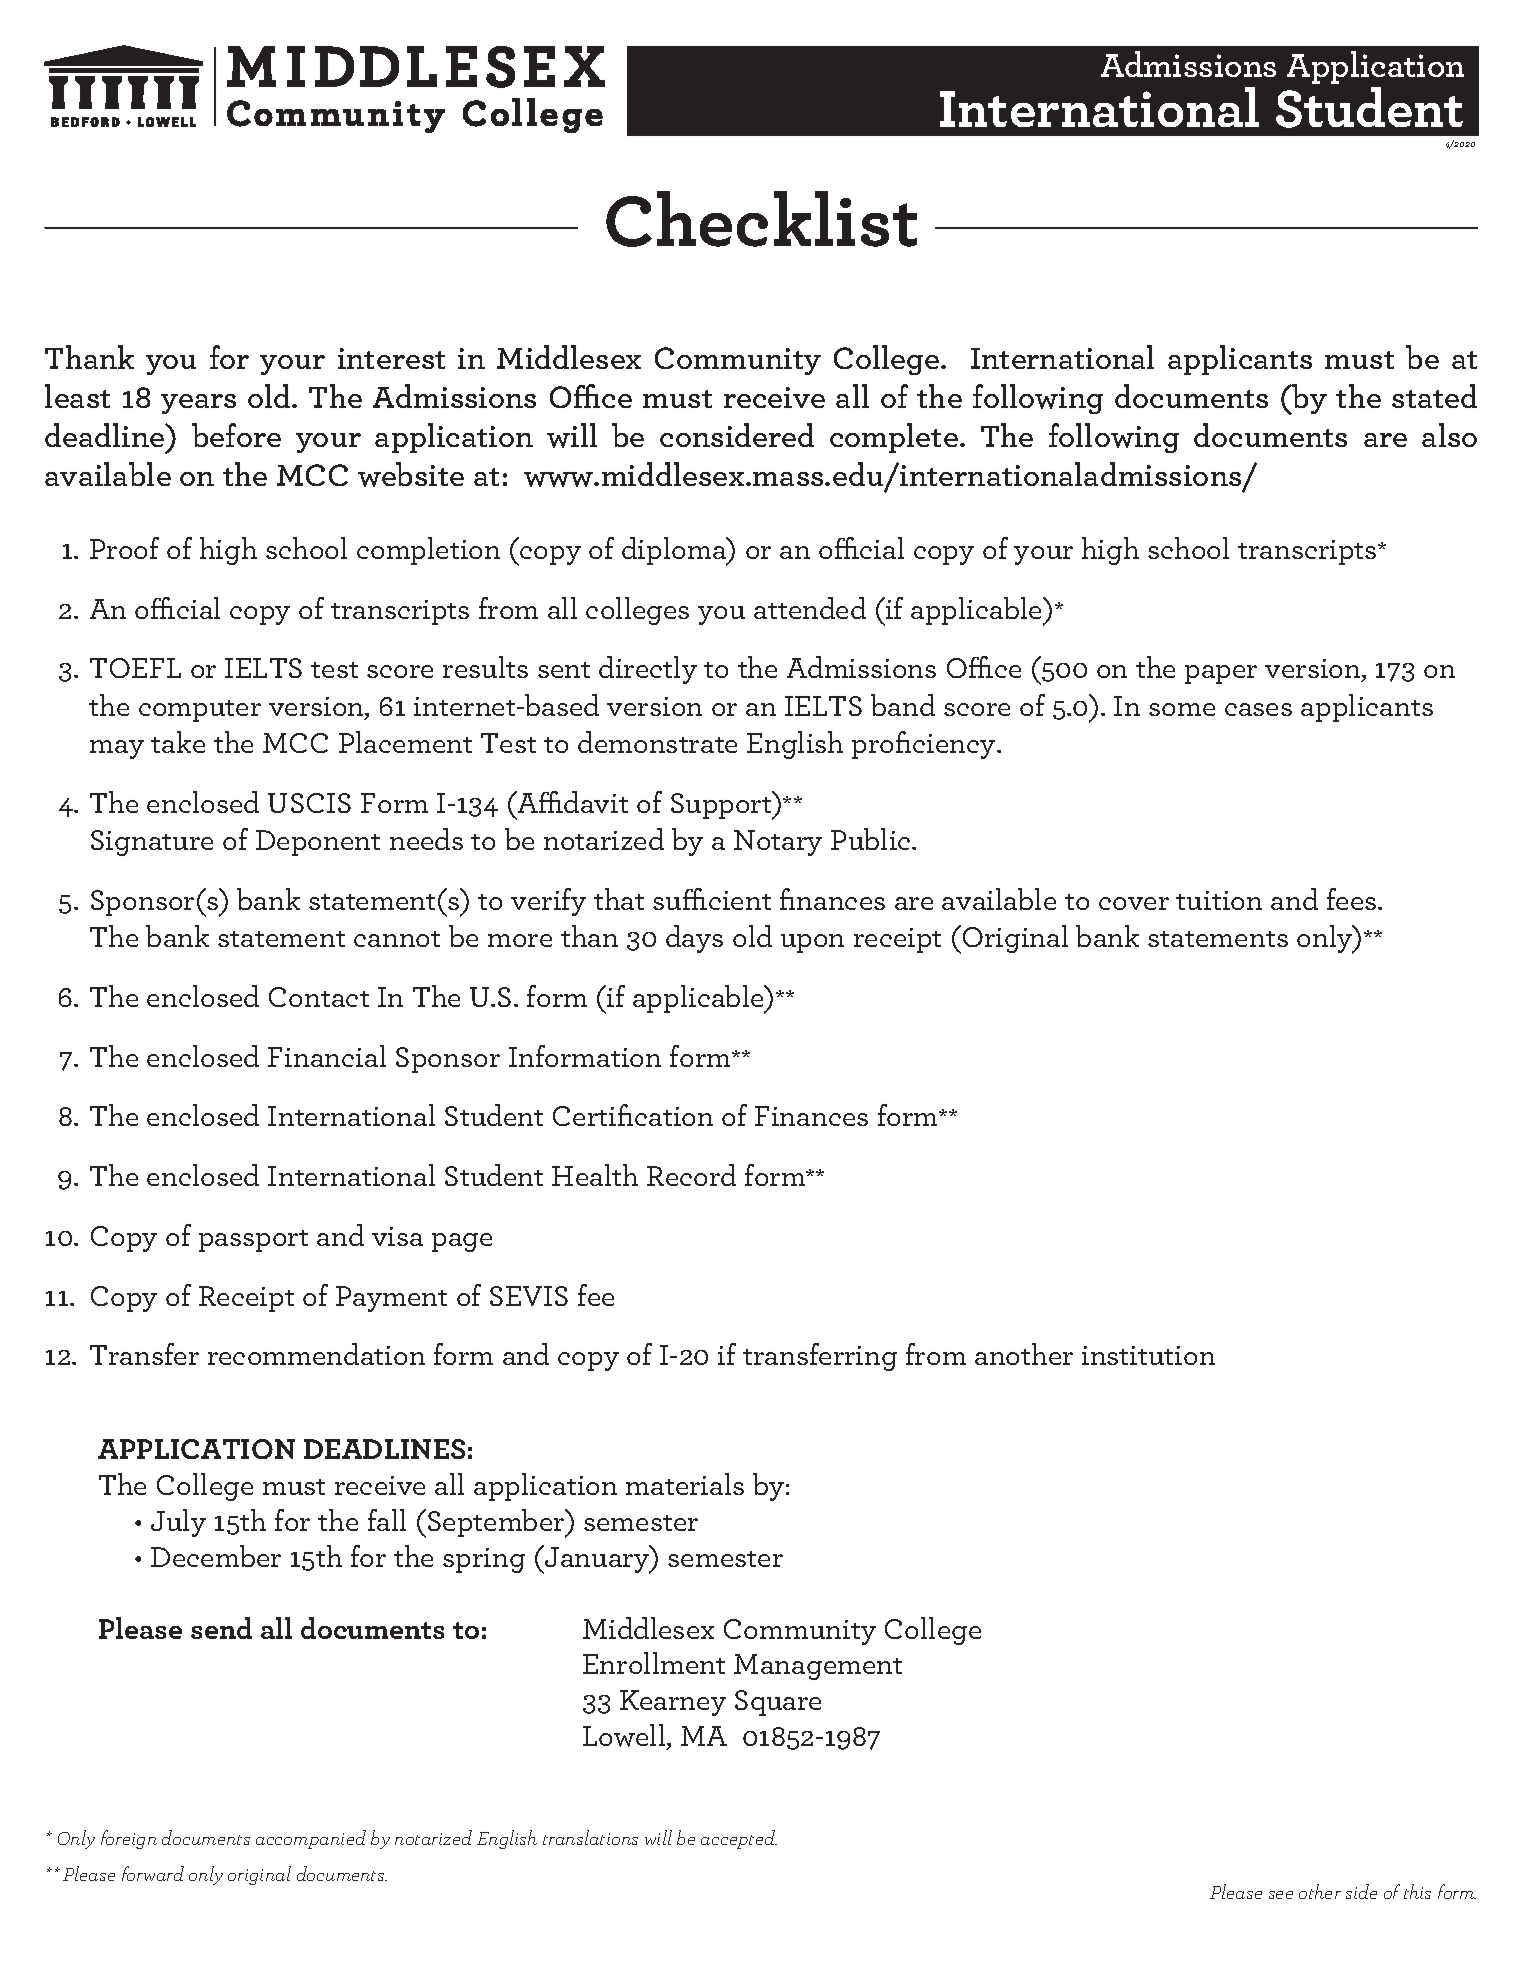 This page has height=1971, width=1523. What do you see at coordinates (778, 843) in the page?
I see `Notary` at bounding box center [778, 843].
